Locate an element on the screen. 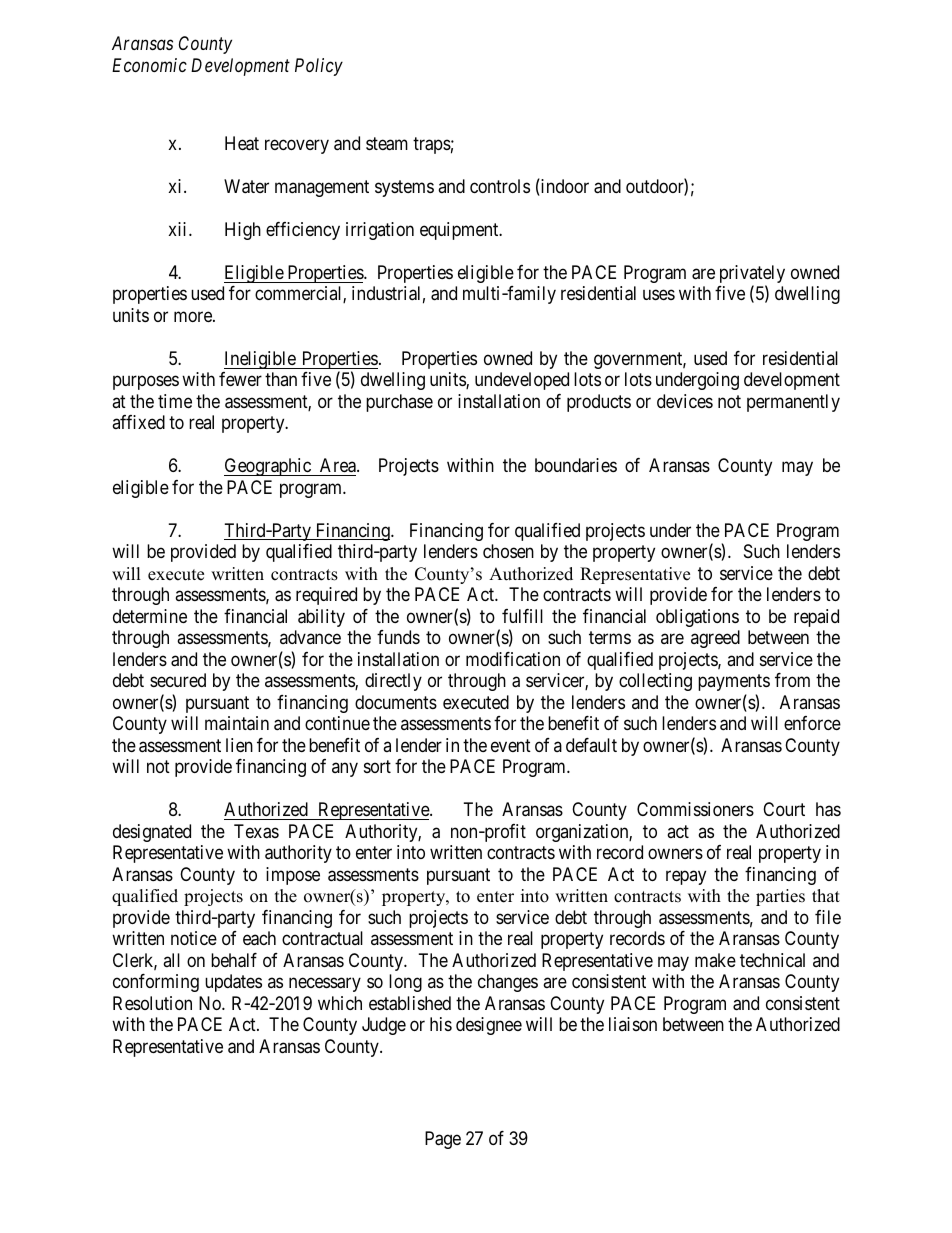  privately is located at coordinates (752, 275).
